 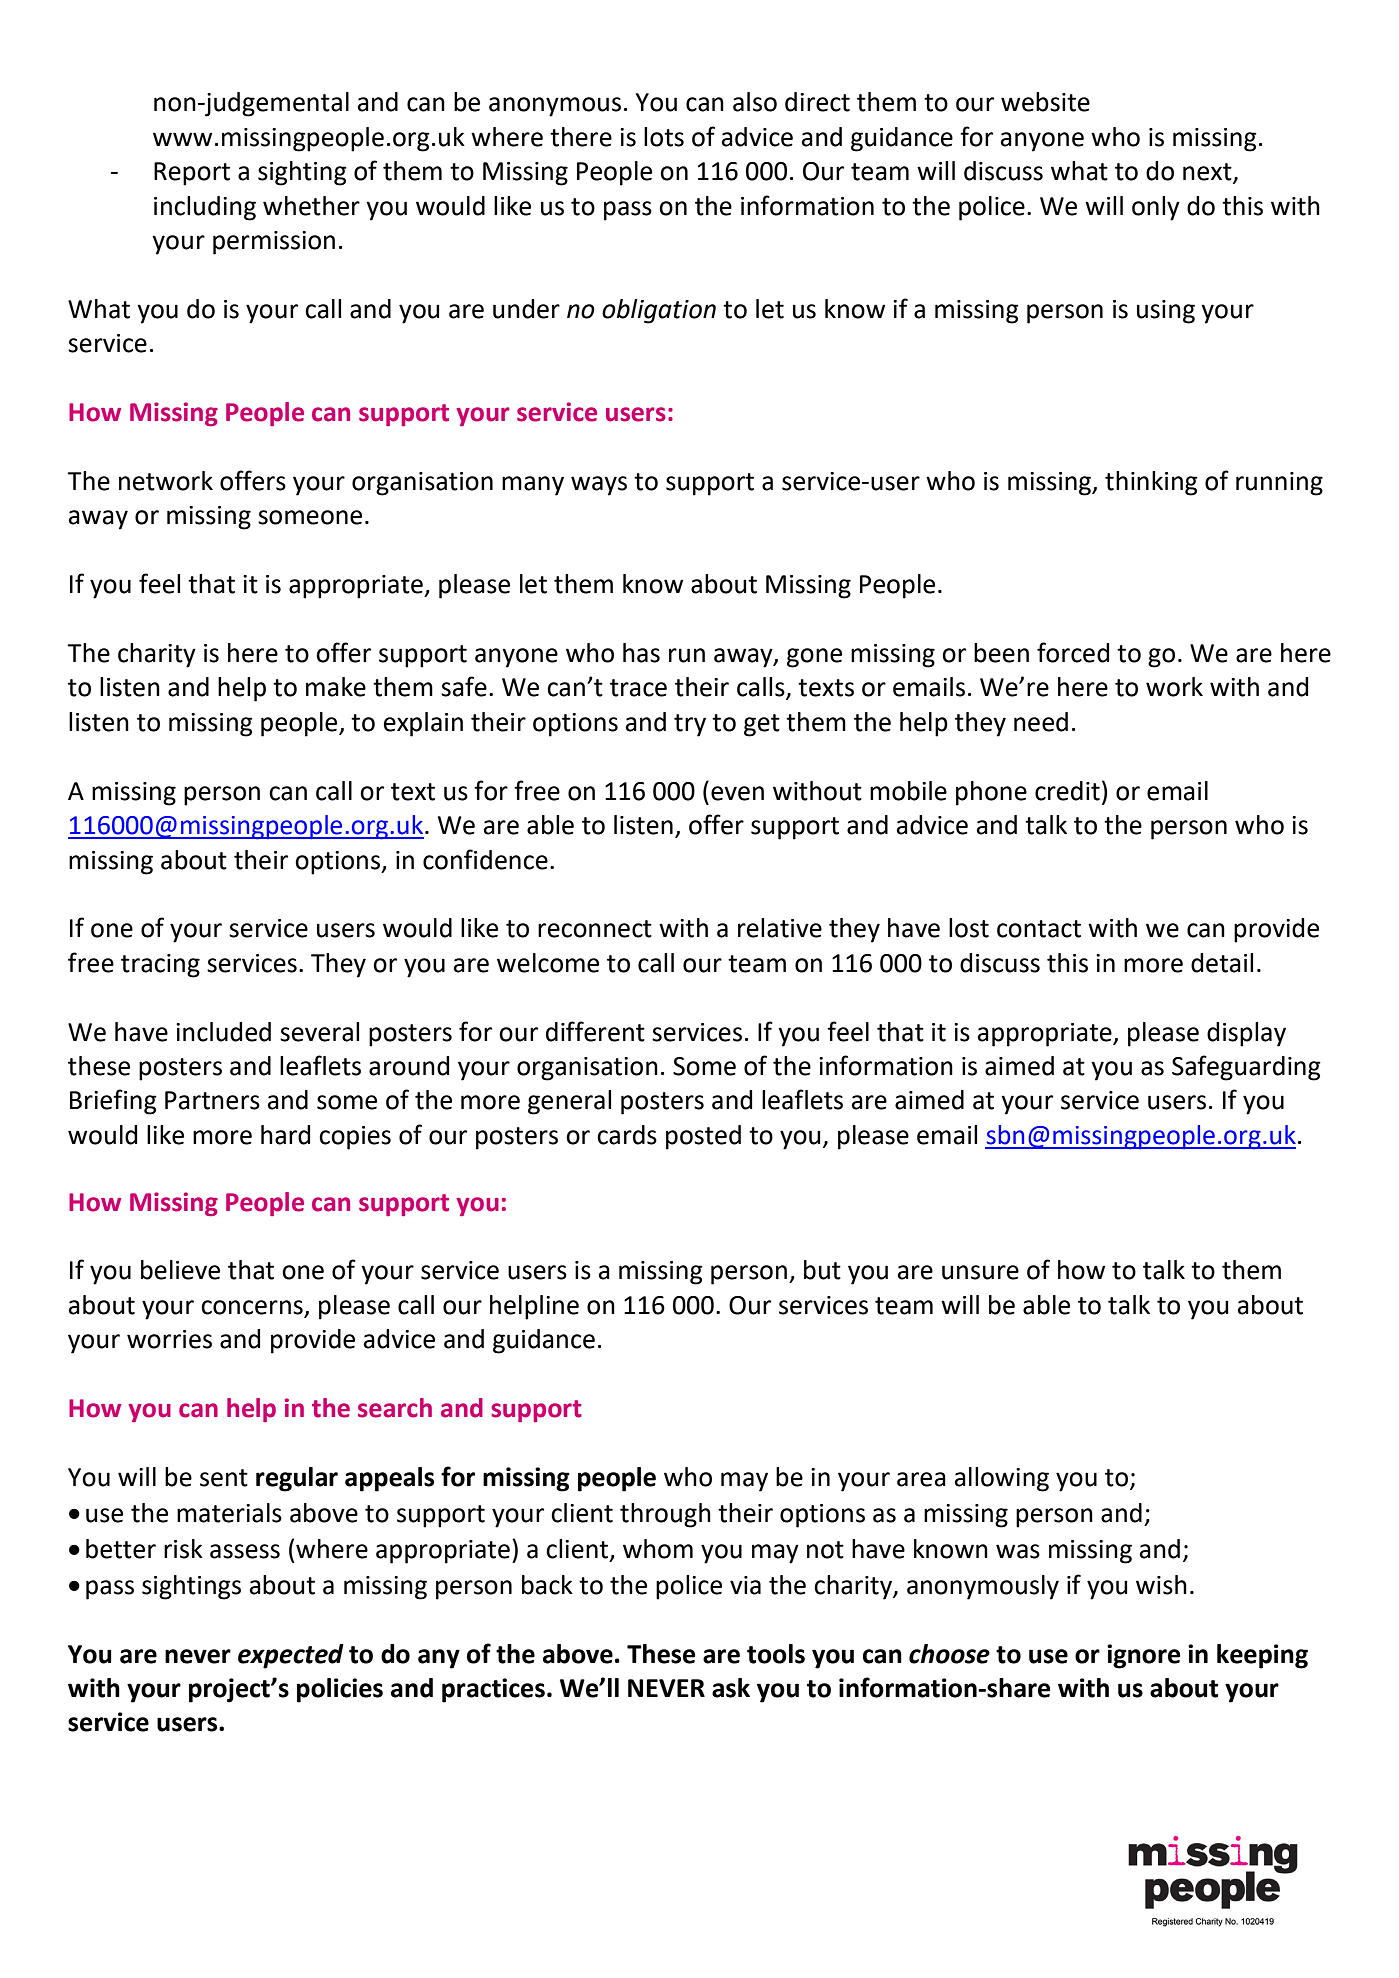 What do you see at coordinates (192, 174) in the screenshot?
I see `Report` at bounding box center [192, 174].
